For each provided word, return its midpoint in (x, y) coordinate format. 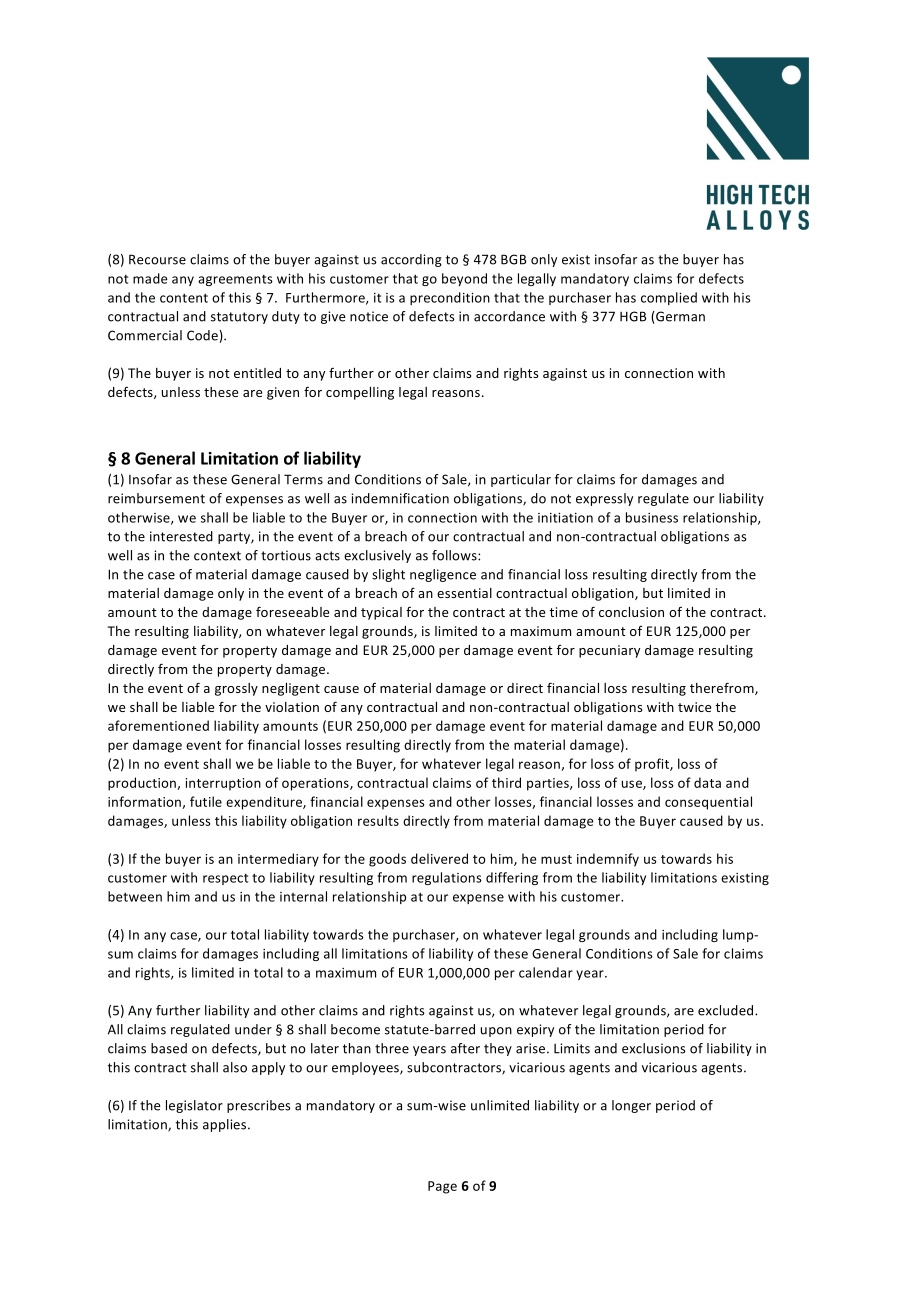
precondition (450, 298)
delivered (439, 858)
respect (225, 879)
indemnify (608, 860)
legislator (194, 1106)
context (217, 556)
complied (669, 298)
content (184, 298)
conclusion (631, 612)
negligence (443, 575)
